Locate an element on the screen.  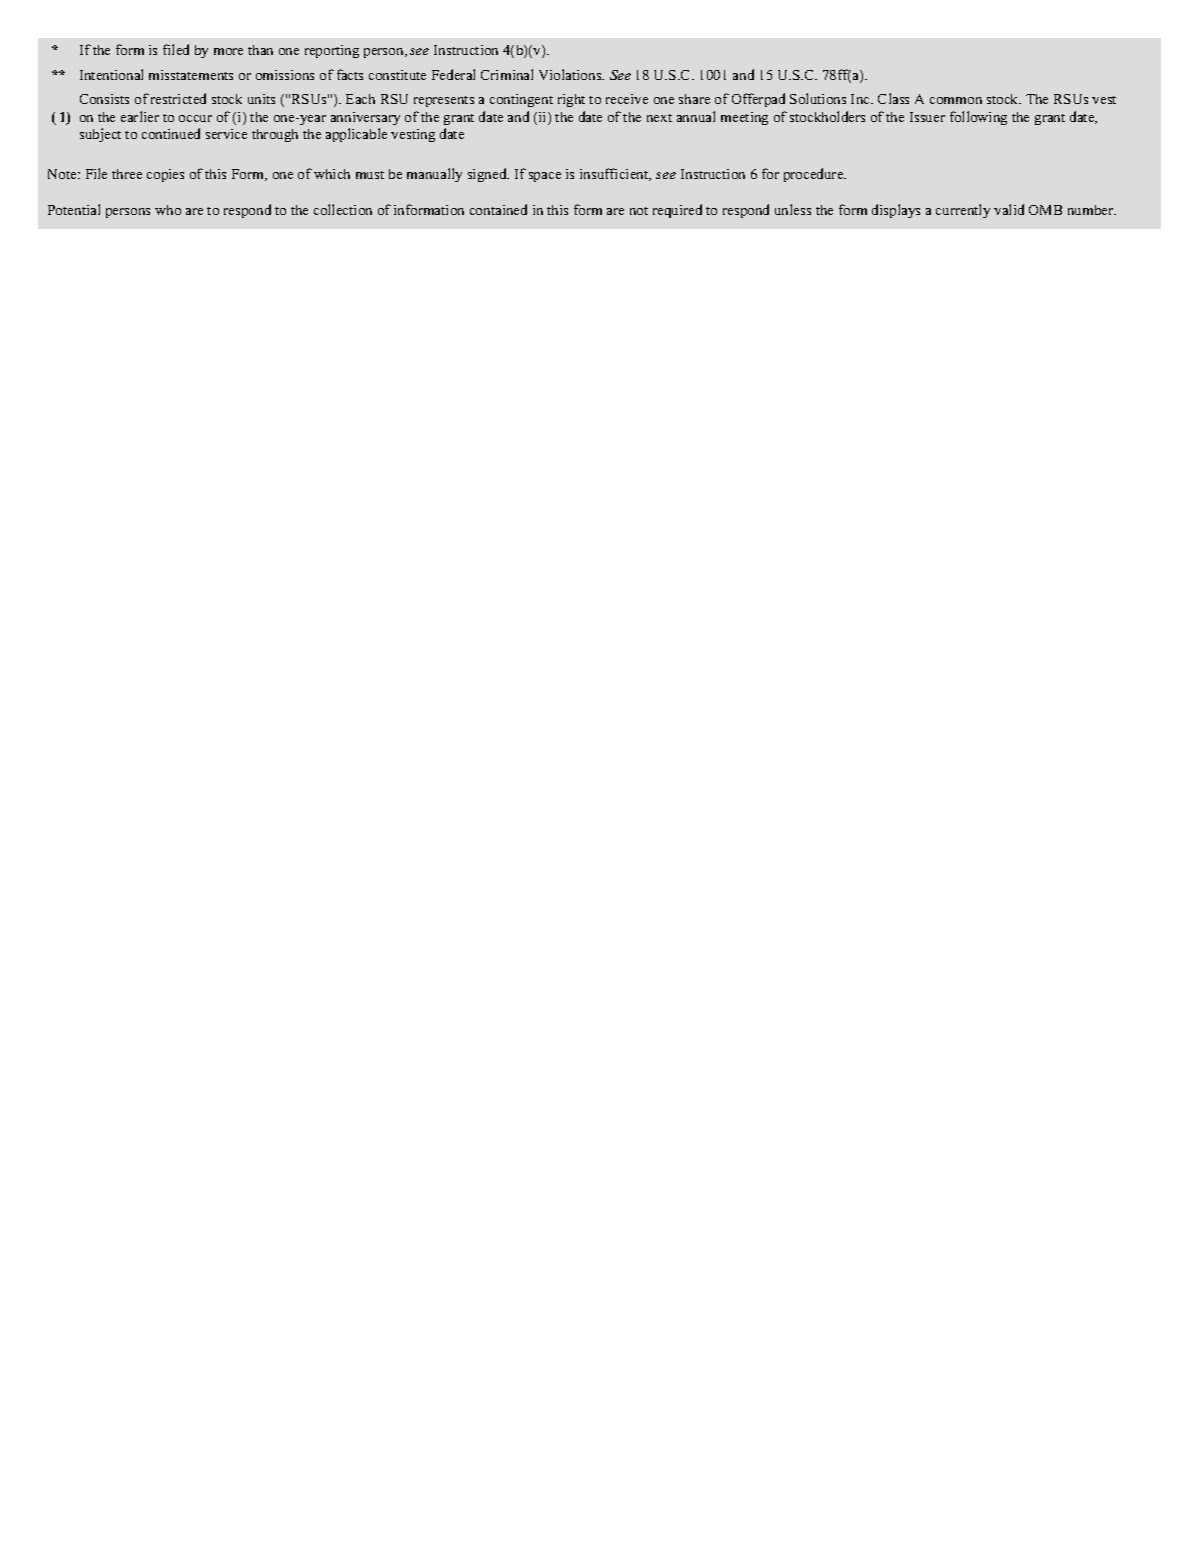
space is located at coordinates (545, 177).
